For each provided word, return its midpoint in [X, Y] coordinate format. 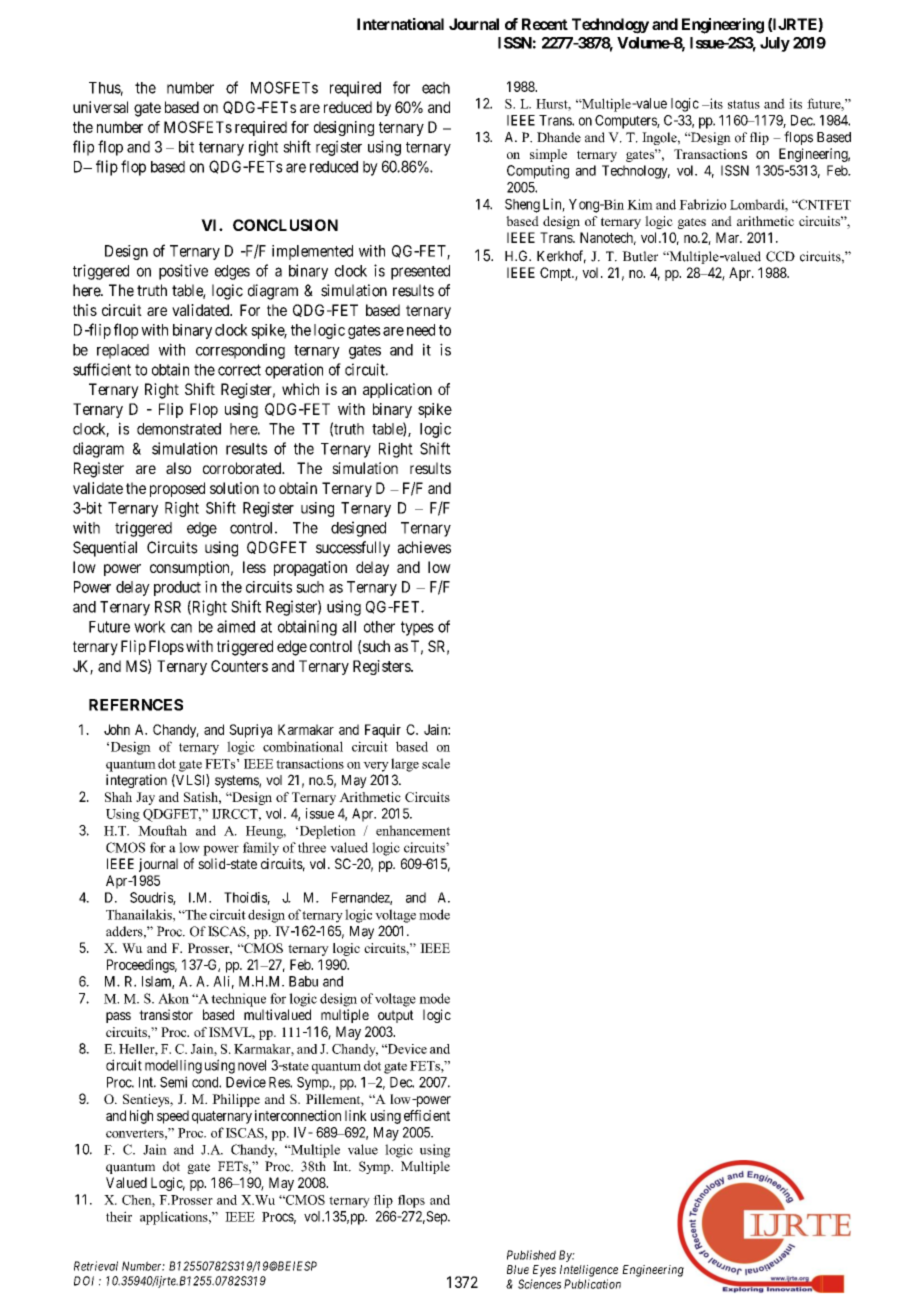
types [417, 628]
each [436, 88]
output [396, 1016]
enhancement [413, 830]
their [119, 1216]
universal [100, 107]
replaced [123, 351]
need [421, 330]
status [744, 104]
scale [436, 763]
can [181, 628]
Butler [640, 256]
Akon [173, 998]
